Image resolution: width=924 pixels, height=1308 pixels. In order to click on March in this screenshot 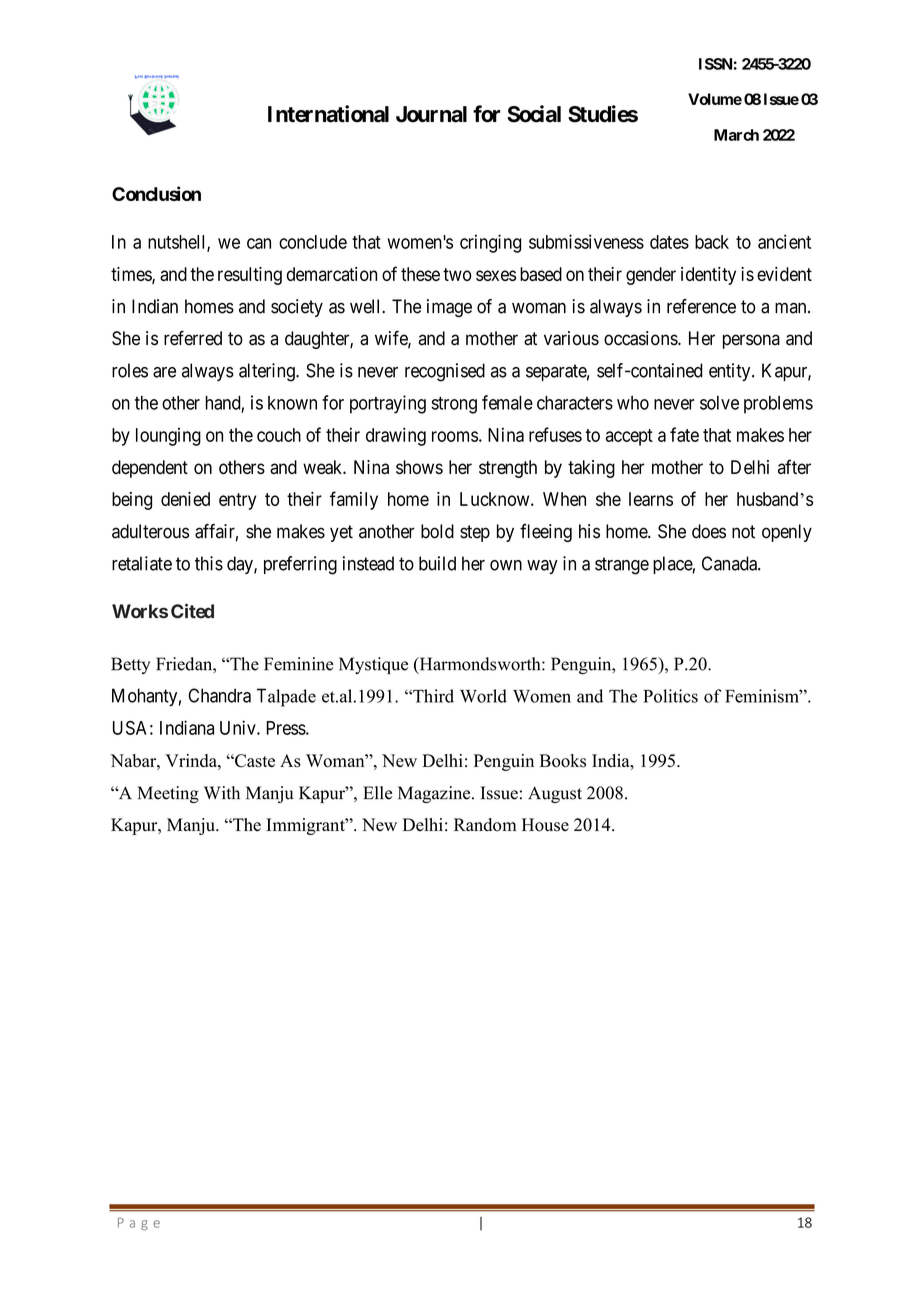, I will do `click(736, 135)`.
